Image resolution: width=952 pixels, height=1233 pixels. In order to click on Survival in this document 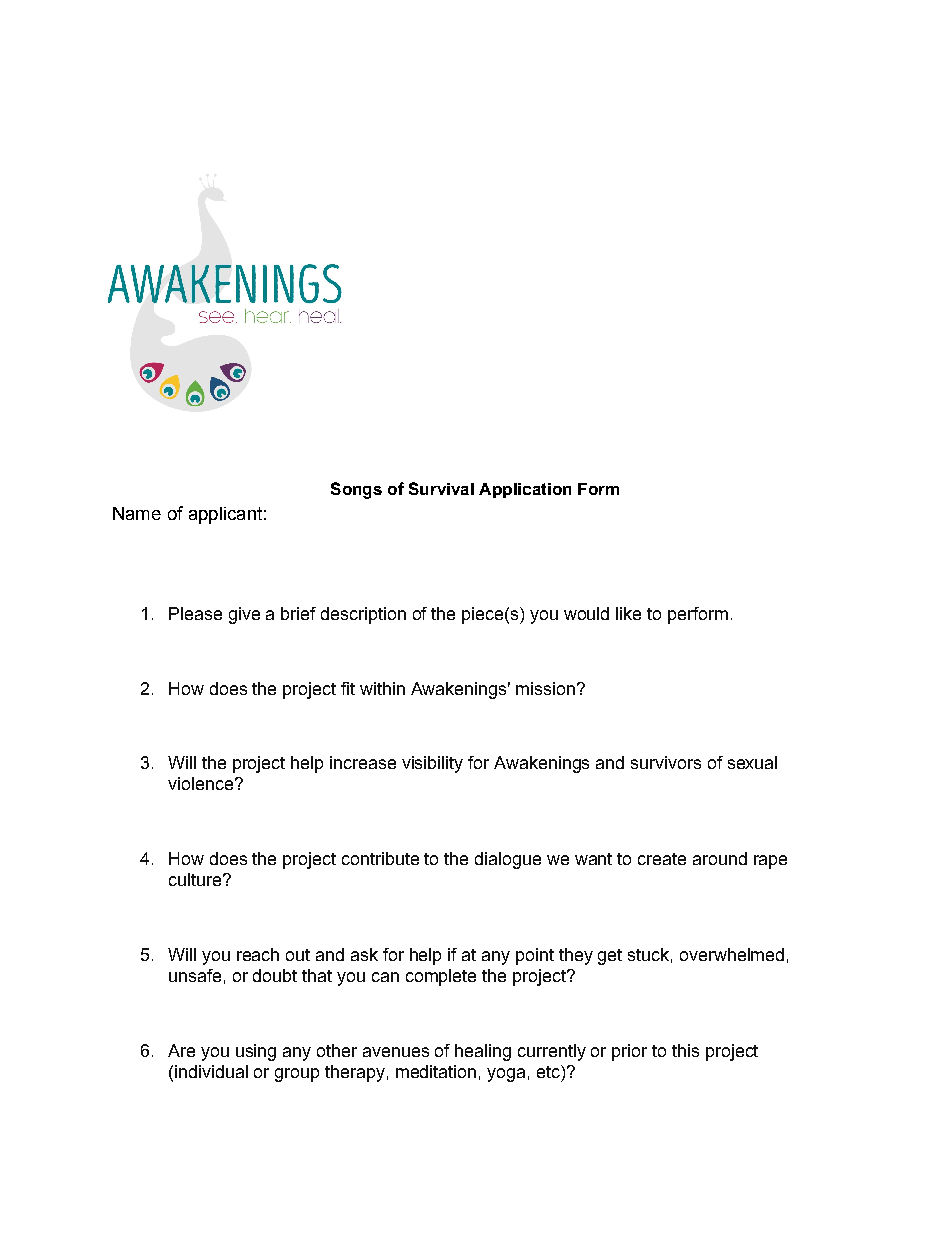, I will do `click(441, 488)`.
